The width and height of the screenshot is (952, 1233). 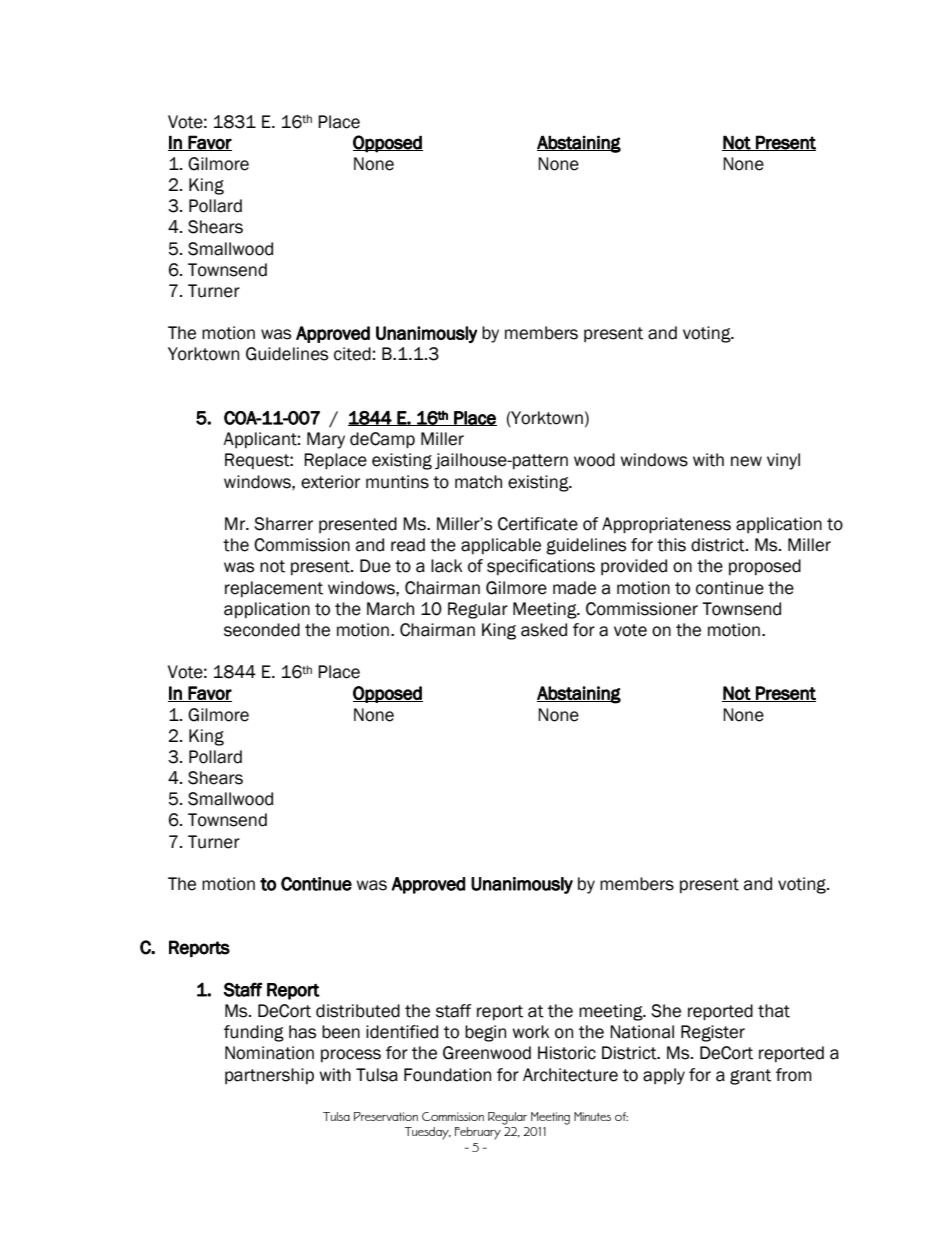 I want to click on proposed, so click(x=765, y=567).
